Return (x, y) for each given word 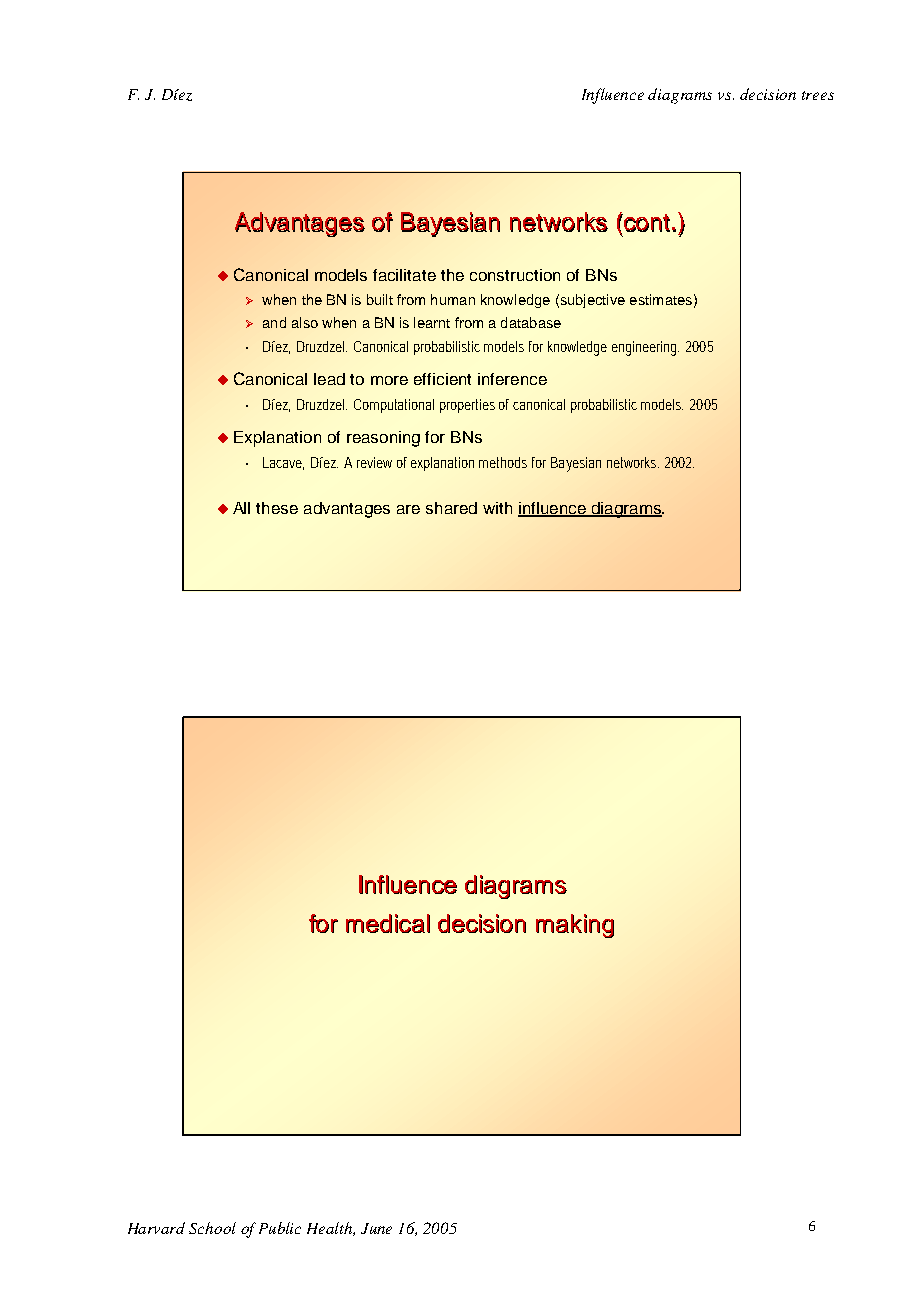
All (241, 508)
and (274, 322)
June (376, 1228)
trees (818, 95)
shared (451, 508)
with (497, 508)
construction (515, 275)
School (212, 1228)
